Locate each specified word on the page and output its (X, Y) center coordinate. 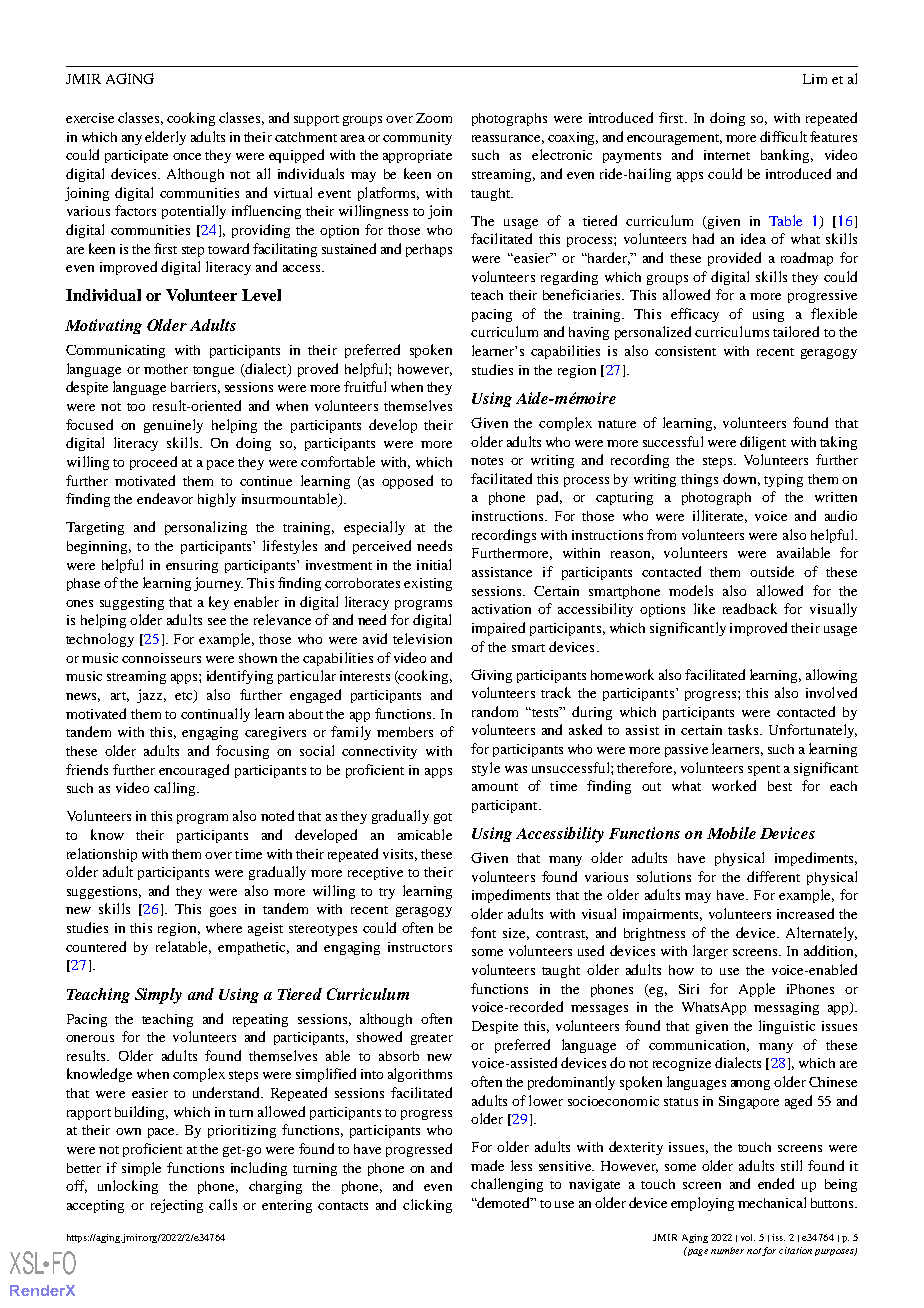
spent (764, 770)
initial (434, 564)
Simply (158, 996)
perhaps (429, 250)
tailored (796, 331)
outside (772, 571)
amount (495, 787)
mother (166, 369)
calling (176, 789)
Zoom (434, 118)
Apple (757, 990)
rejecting (177, 1206)
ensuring (192, 566)
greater (432, 1039)
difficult (783, 136)
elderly (165, 138)
